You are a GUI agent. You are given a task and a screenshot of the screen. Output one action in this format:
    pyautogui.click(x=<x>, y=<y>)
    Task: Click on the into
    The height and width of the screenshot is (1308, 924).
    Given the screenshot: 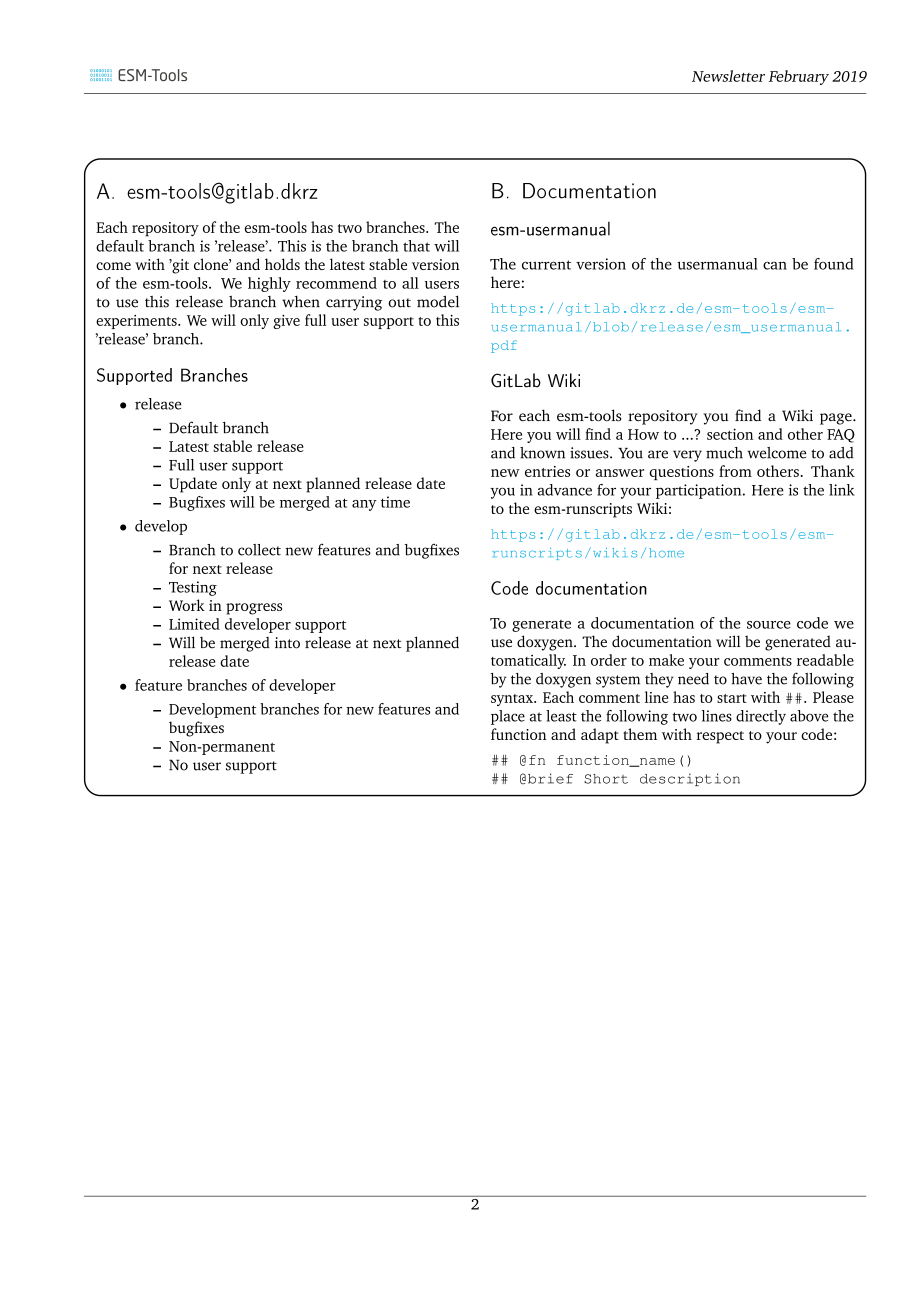 What is the action you would take?
    pyautogui.click(x=287, y=643)
